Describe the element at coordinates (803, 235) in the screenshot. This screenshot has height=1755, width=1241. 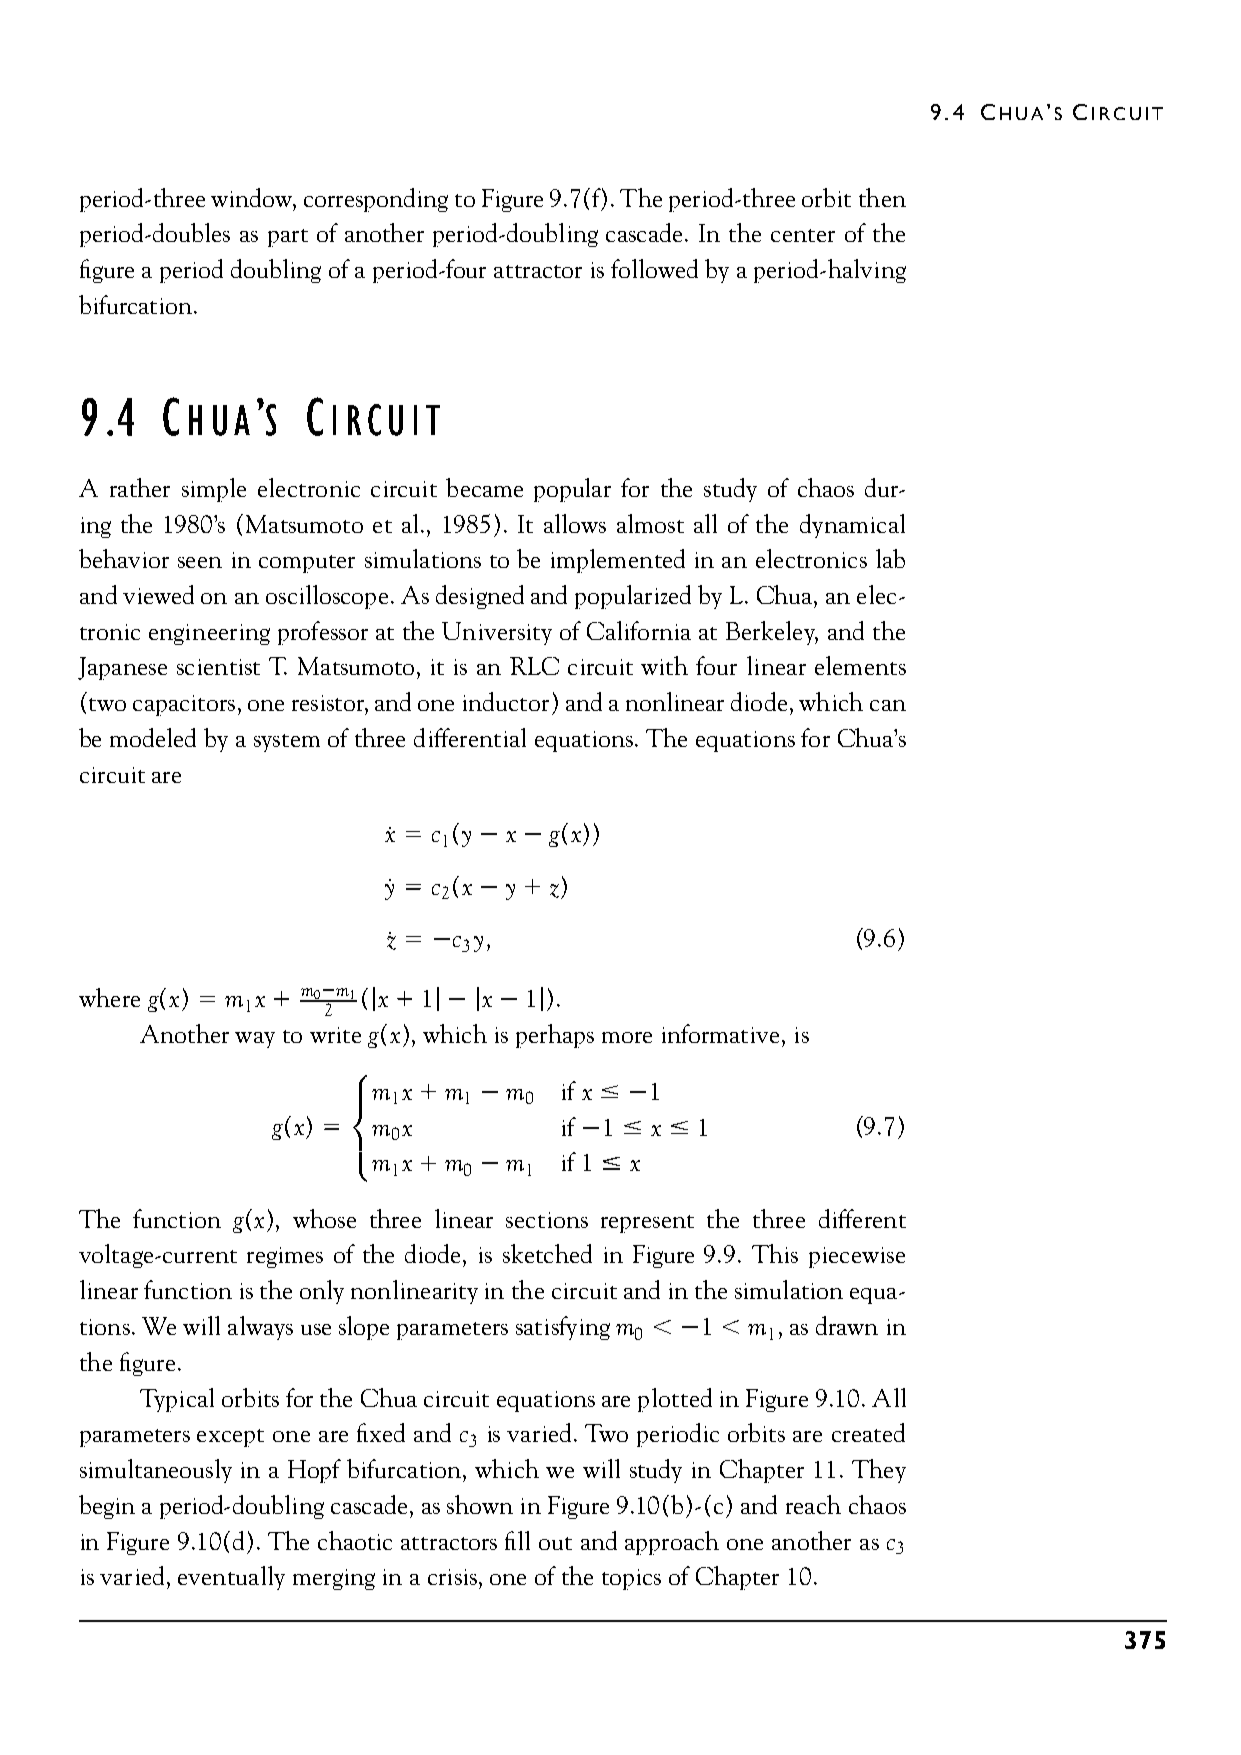
I see `center` at that location.
